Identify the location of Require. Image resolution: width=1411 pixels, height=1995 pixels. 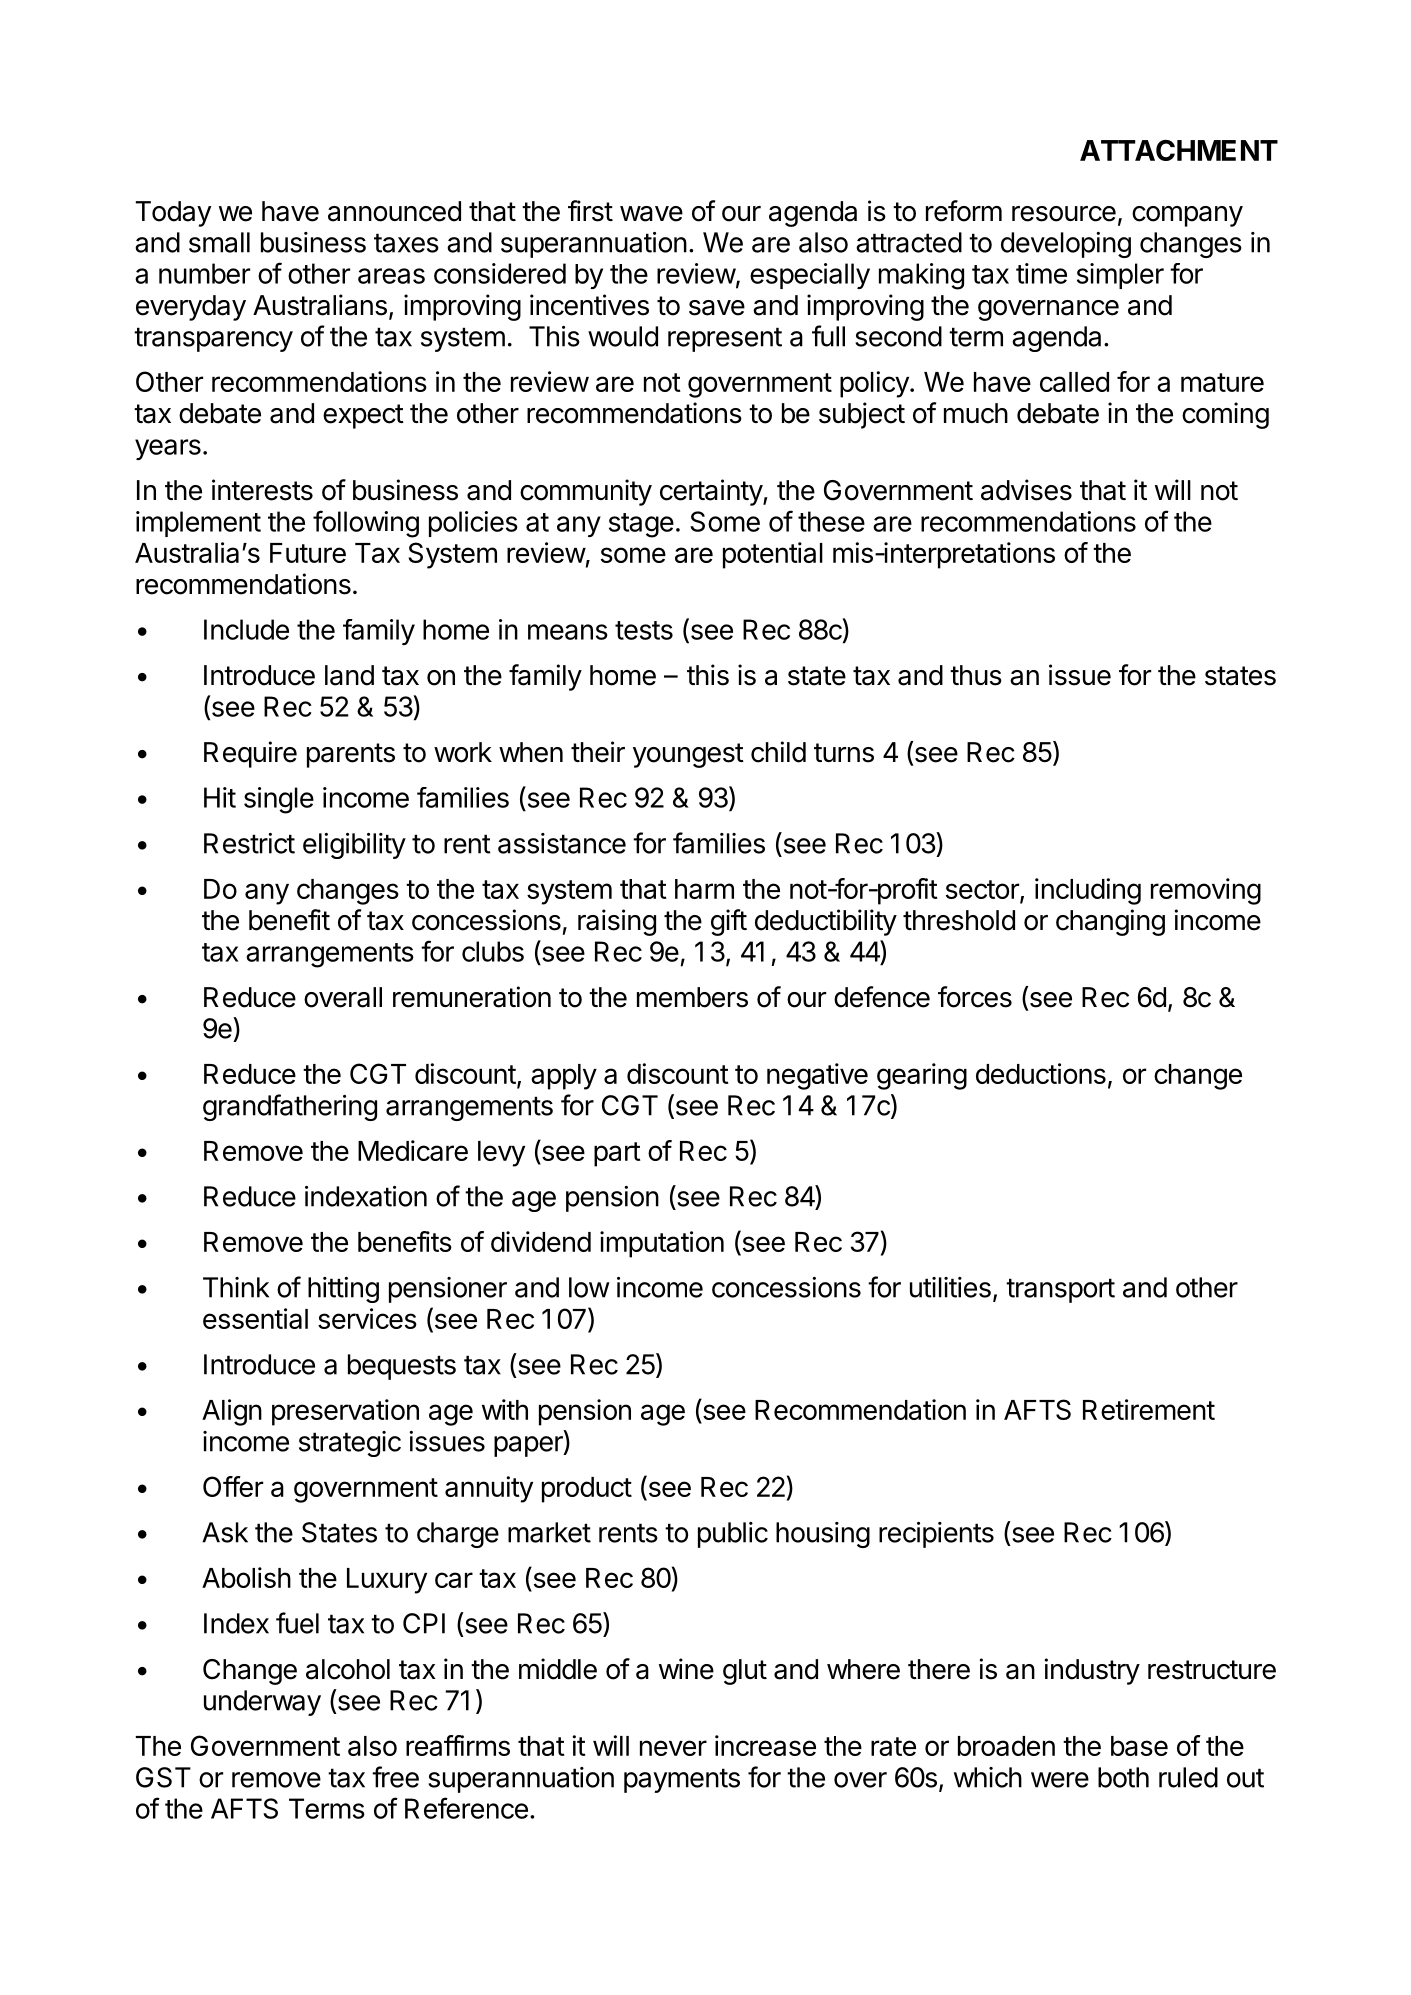
(250, 754).
